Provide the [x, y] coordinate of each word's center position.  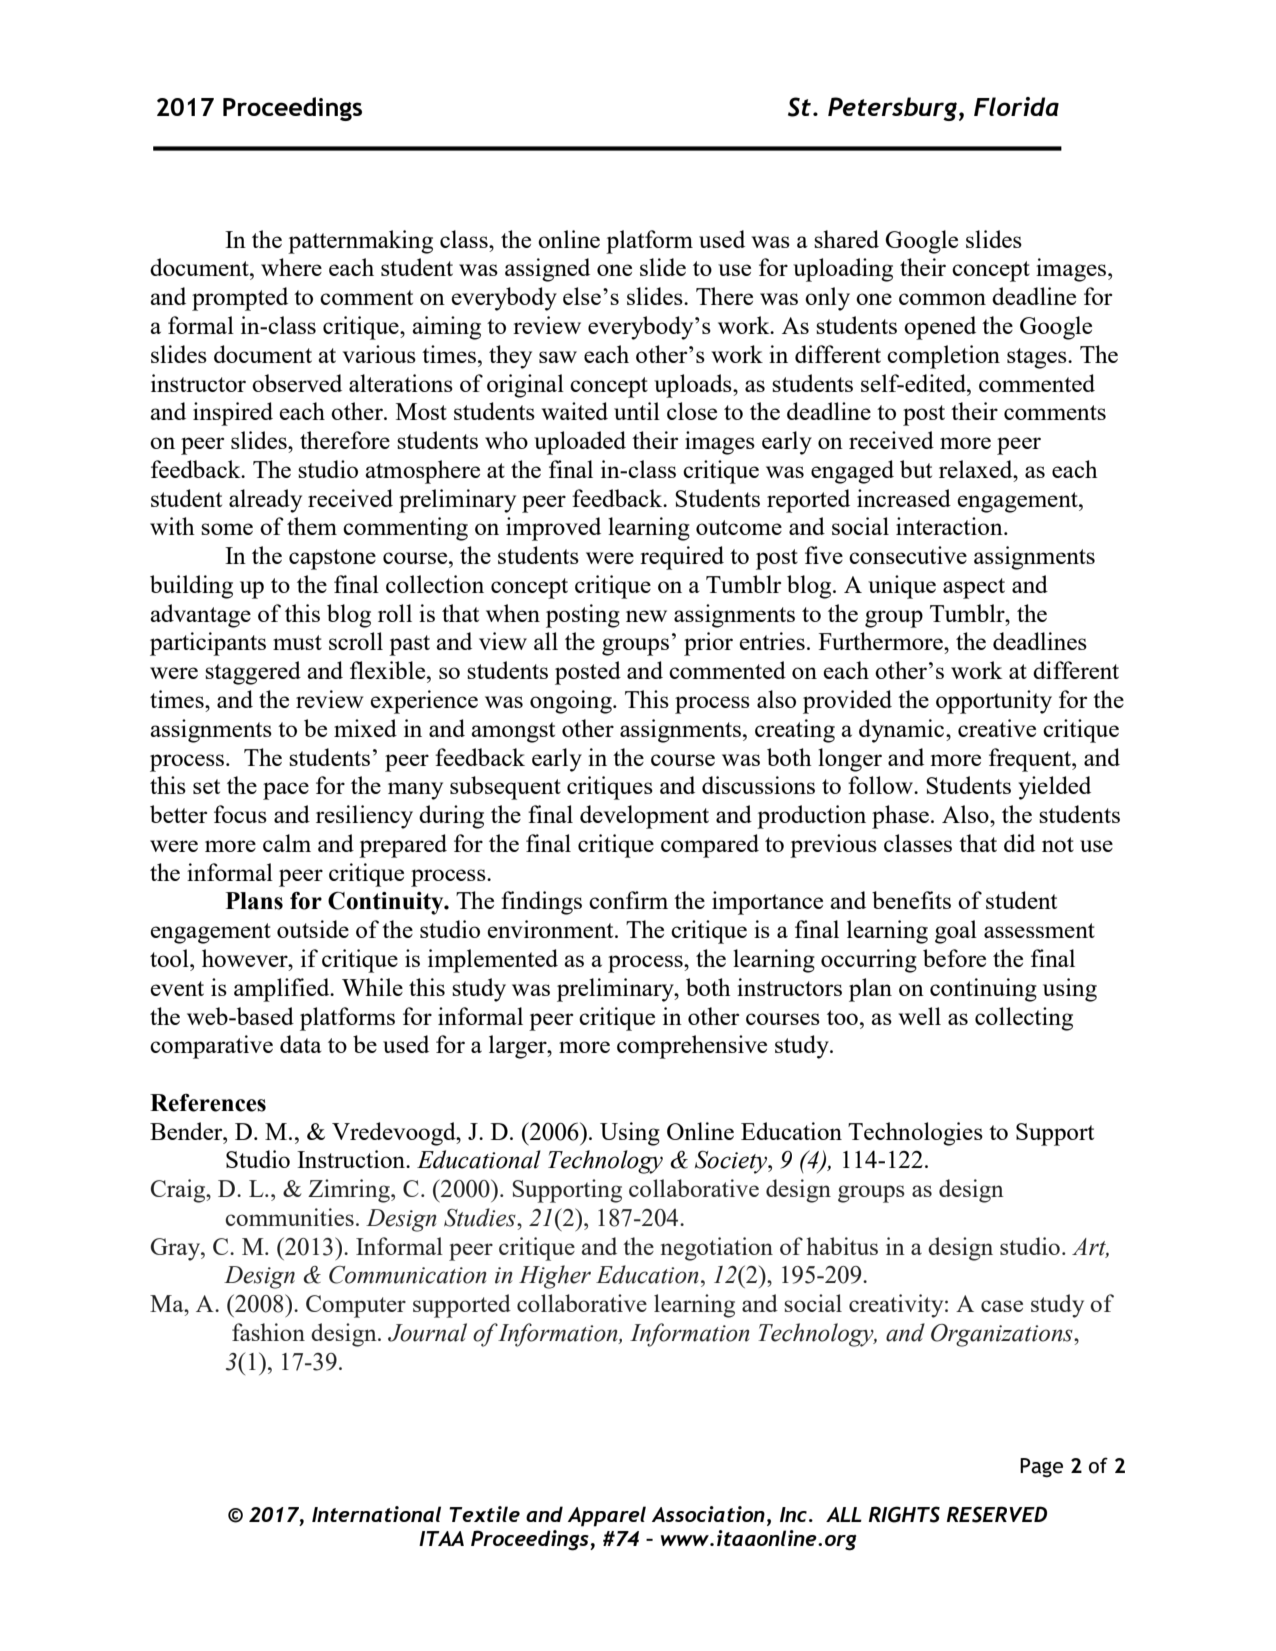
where [291, 267]
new [646, 616]
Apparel [607, 1516]
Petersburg [894, 109]
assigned [547, 270]
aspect [974, 588]
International [376, 1514]
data [301, 1044]
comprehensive [692, 1047]
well [919, 1016]
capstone [332, 559]
